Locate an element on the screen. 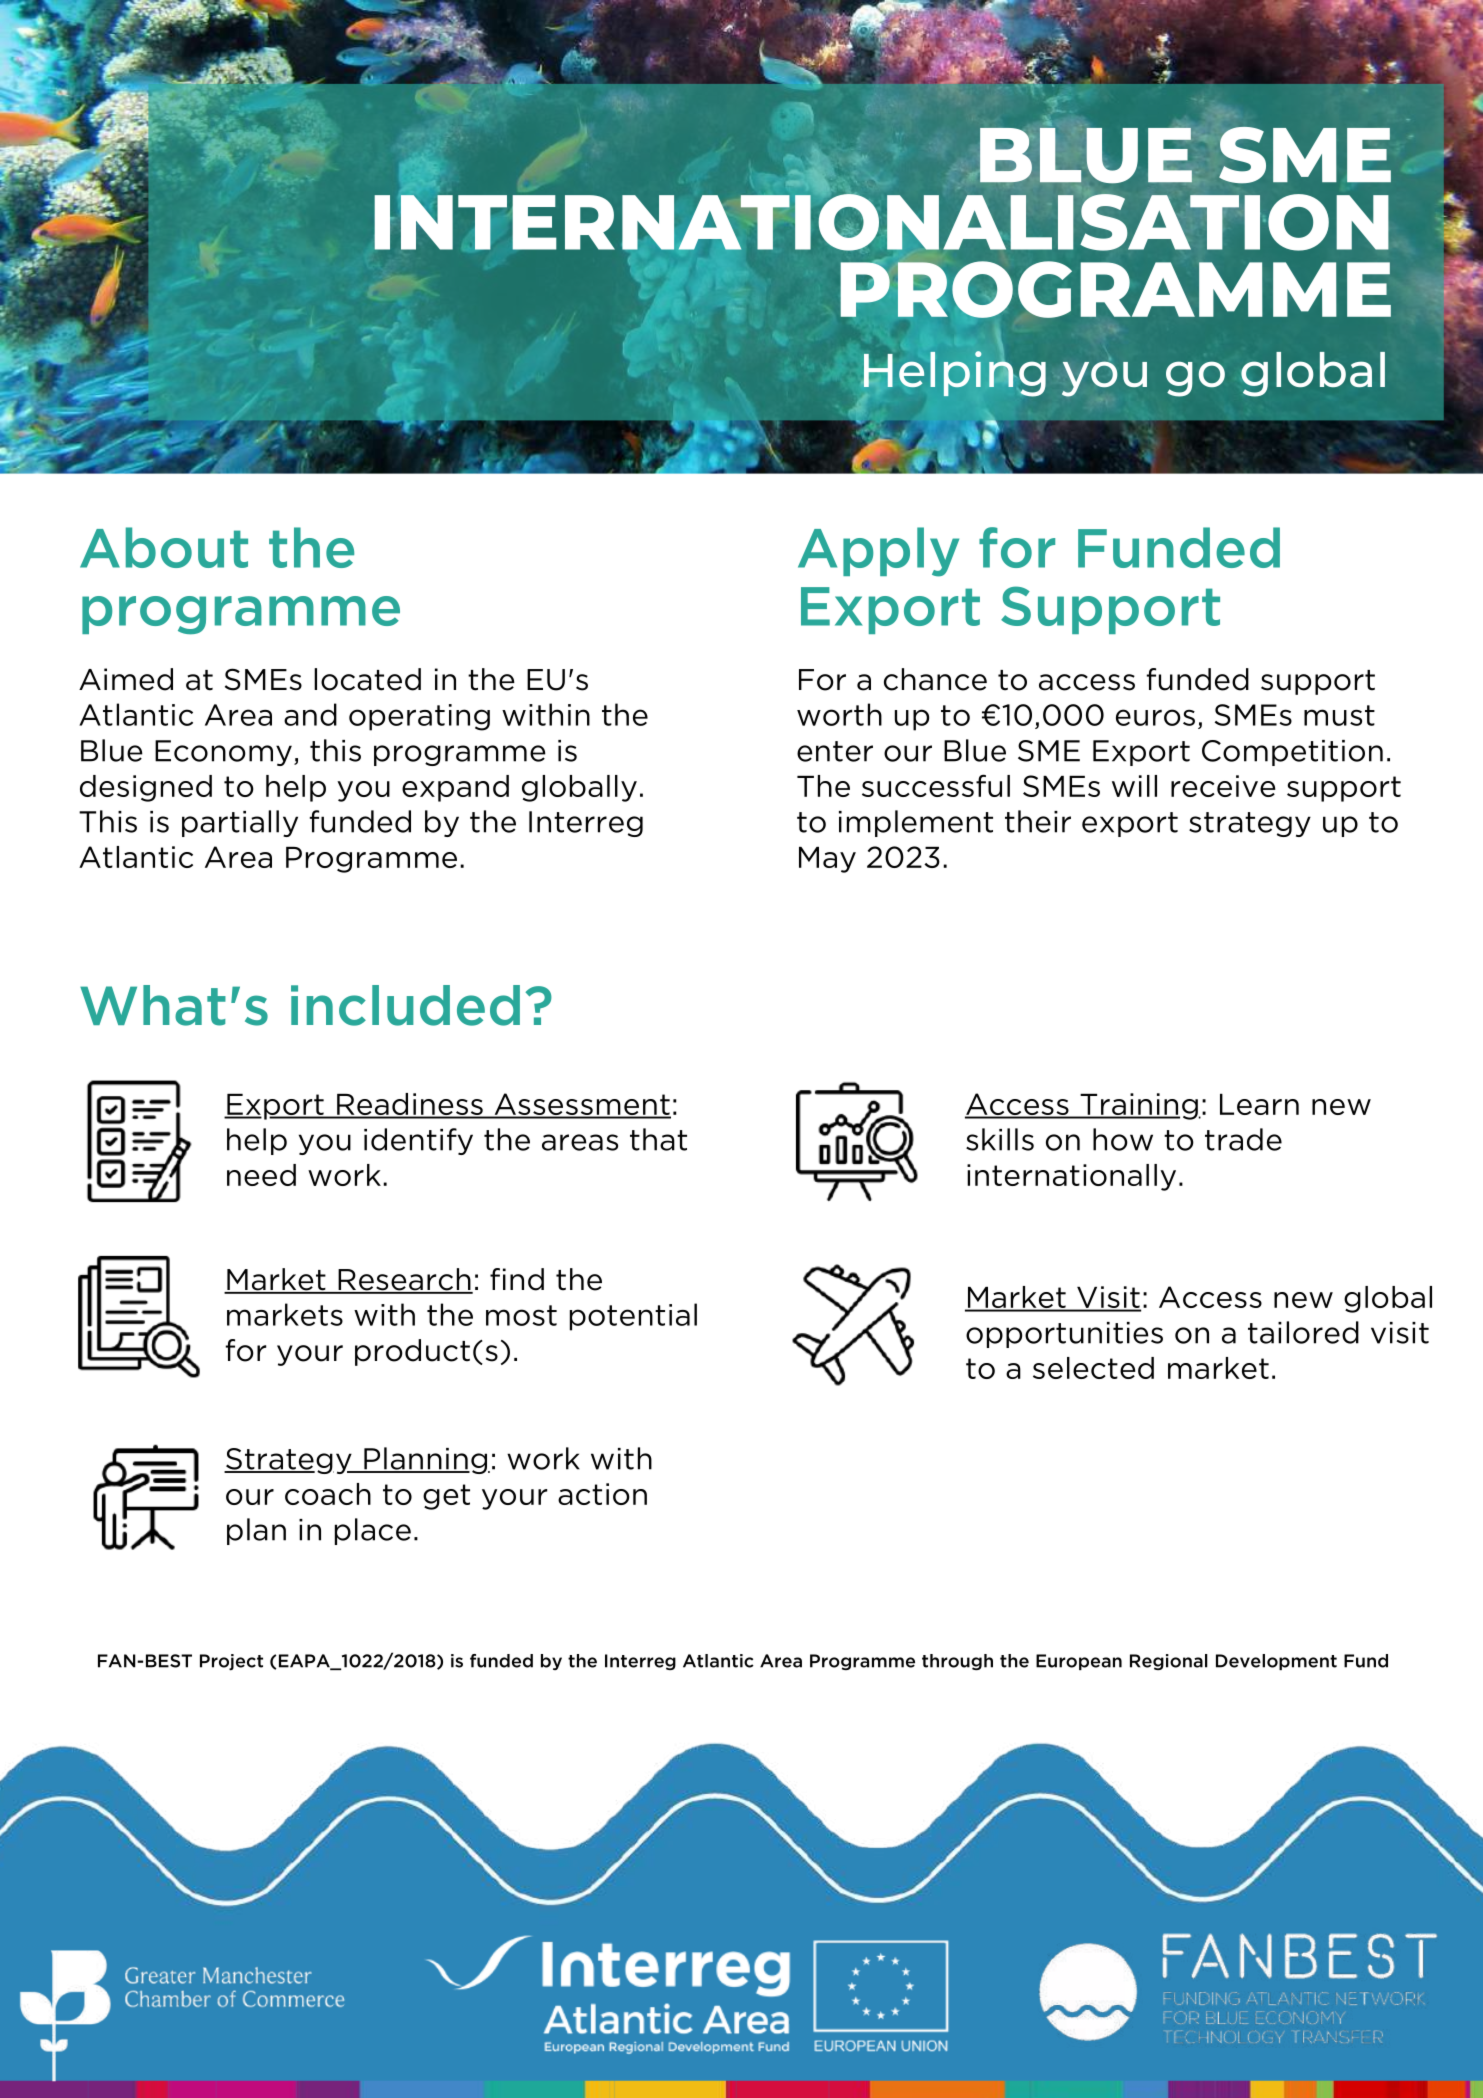  tailored is located at coordinates (1303, 1332).
